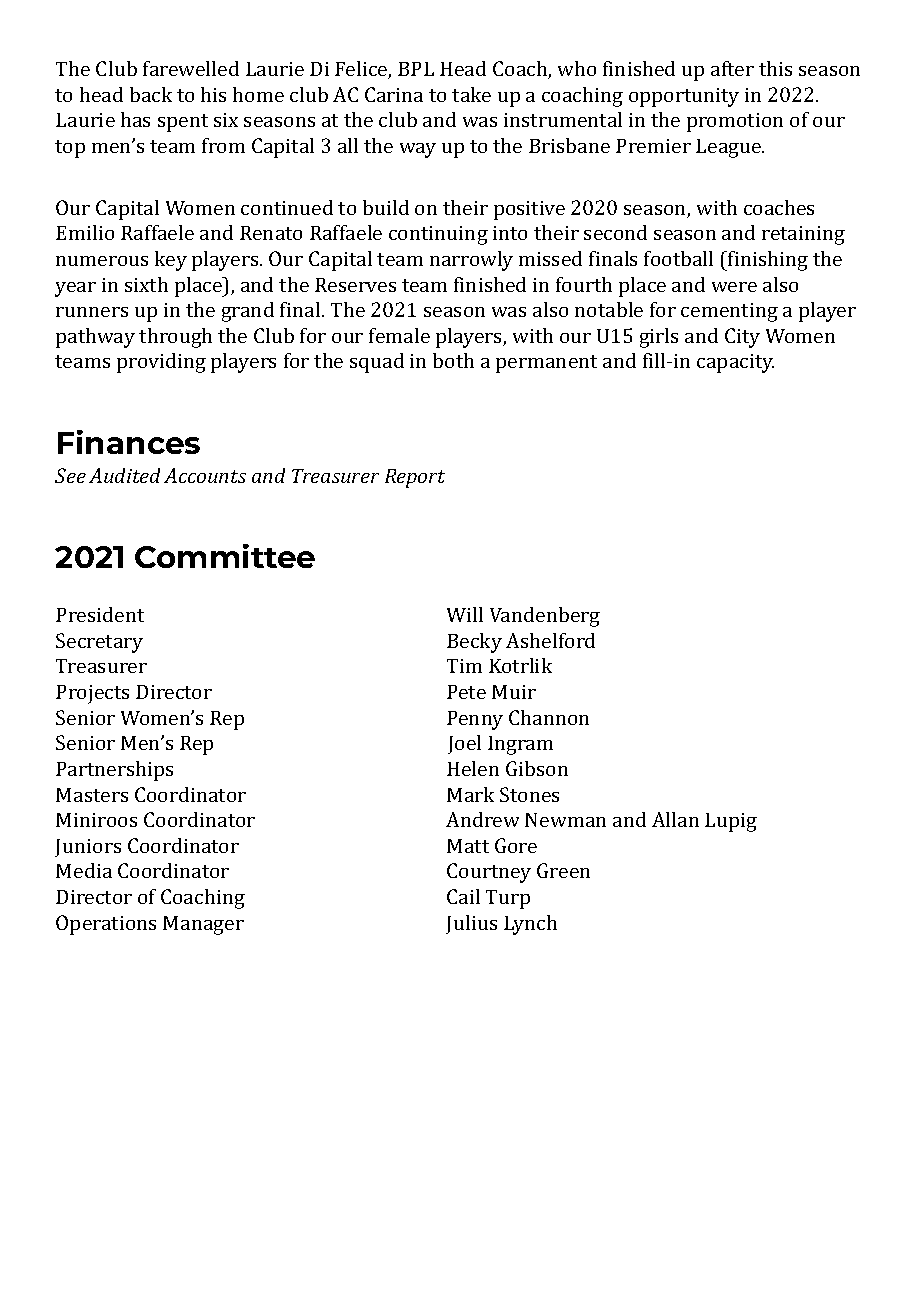 The height and width of the screenshot is (1307, 924). Describe the element at coordinates (684, 97) in the screenshot. I see `opportunity` at that location.
